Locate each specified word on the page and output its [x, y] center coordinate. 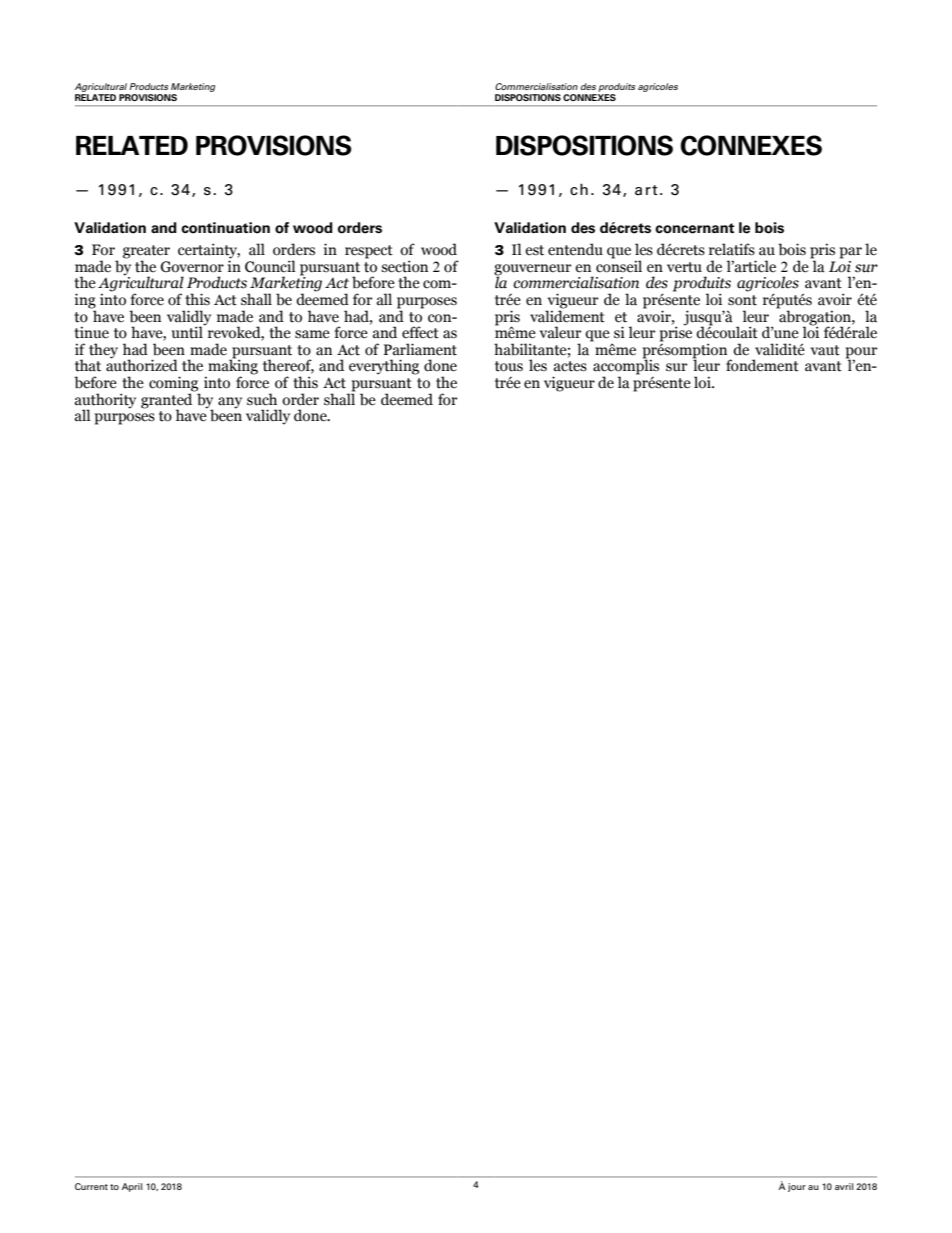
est [534, 250]
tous [509, 366]
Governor [192, 267]
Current [91, 1186]
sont [742, 300]
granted [168, 401]
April [132, 1187]
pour [861, 354]
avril [844, 1186]
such [262, 399]
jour [797, 1187]
